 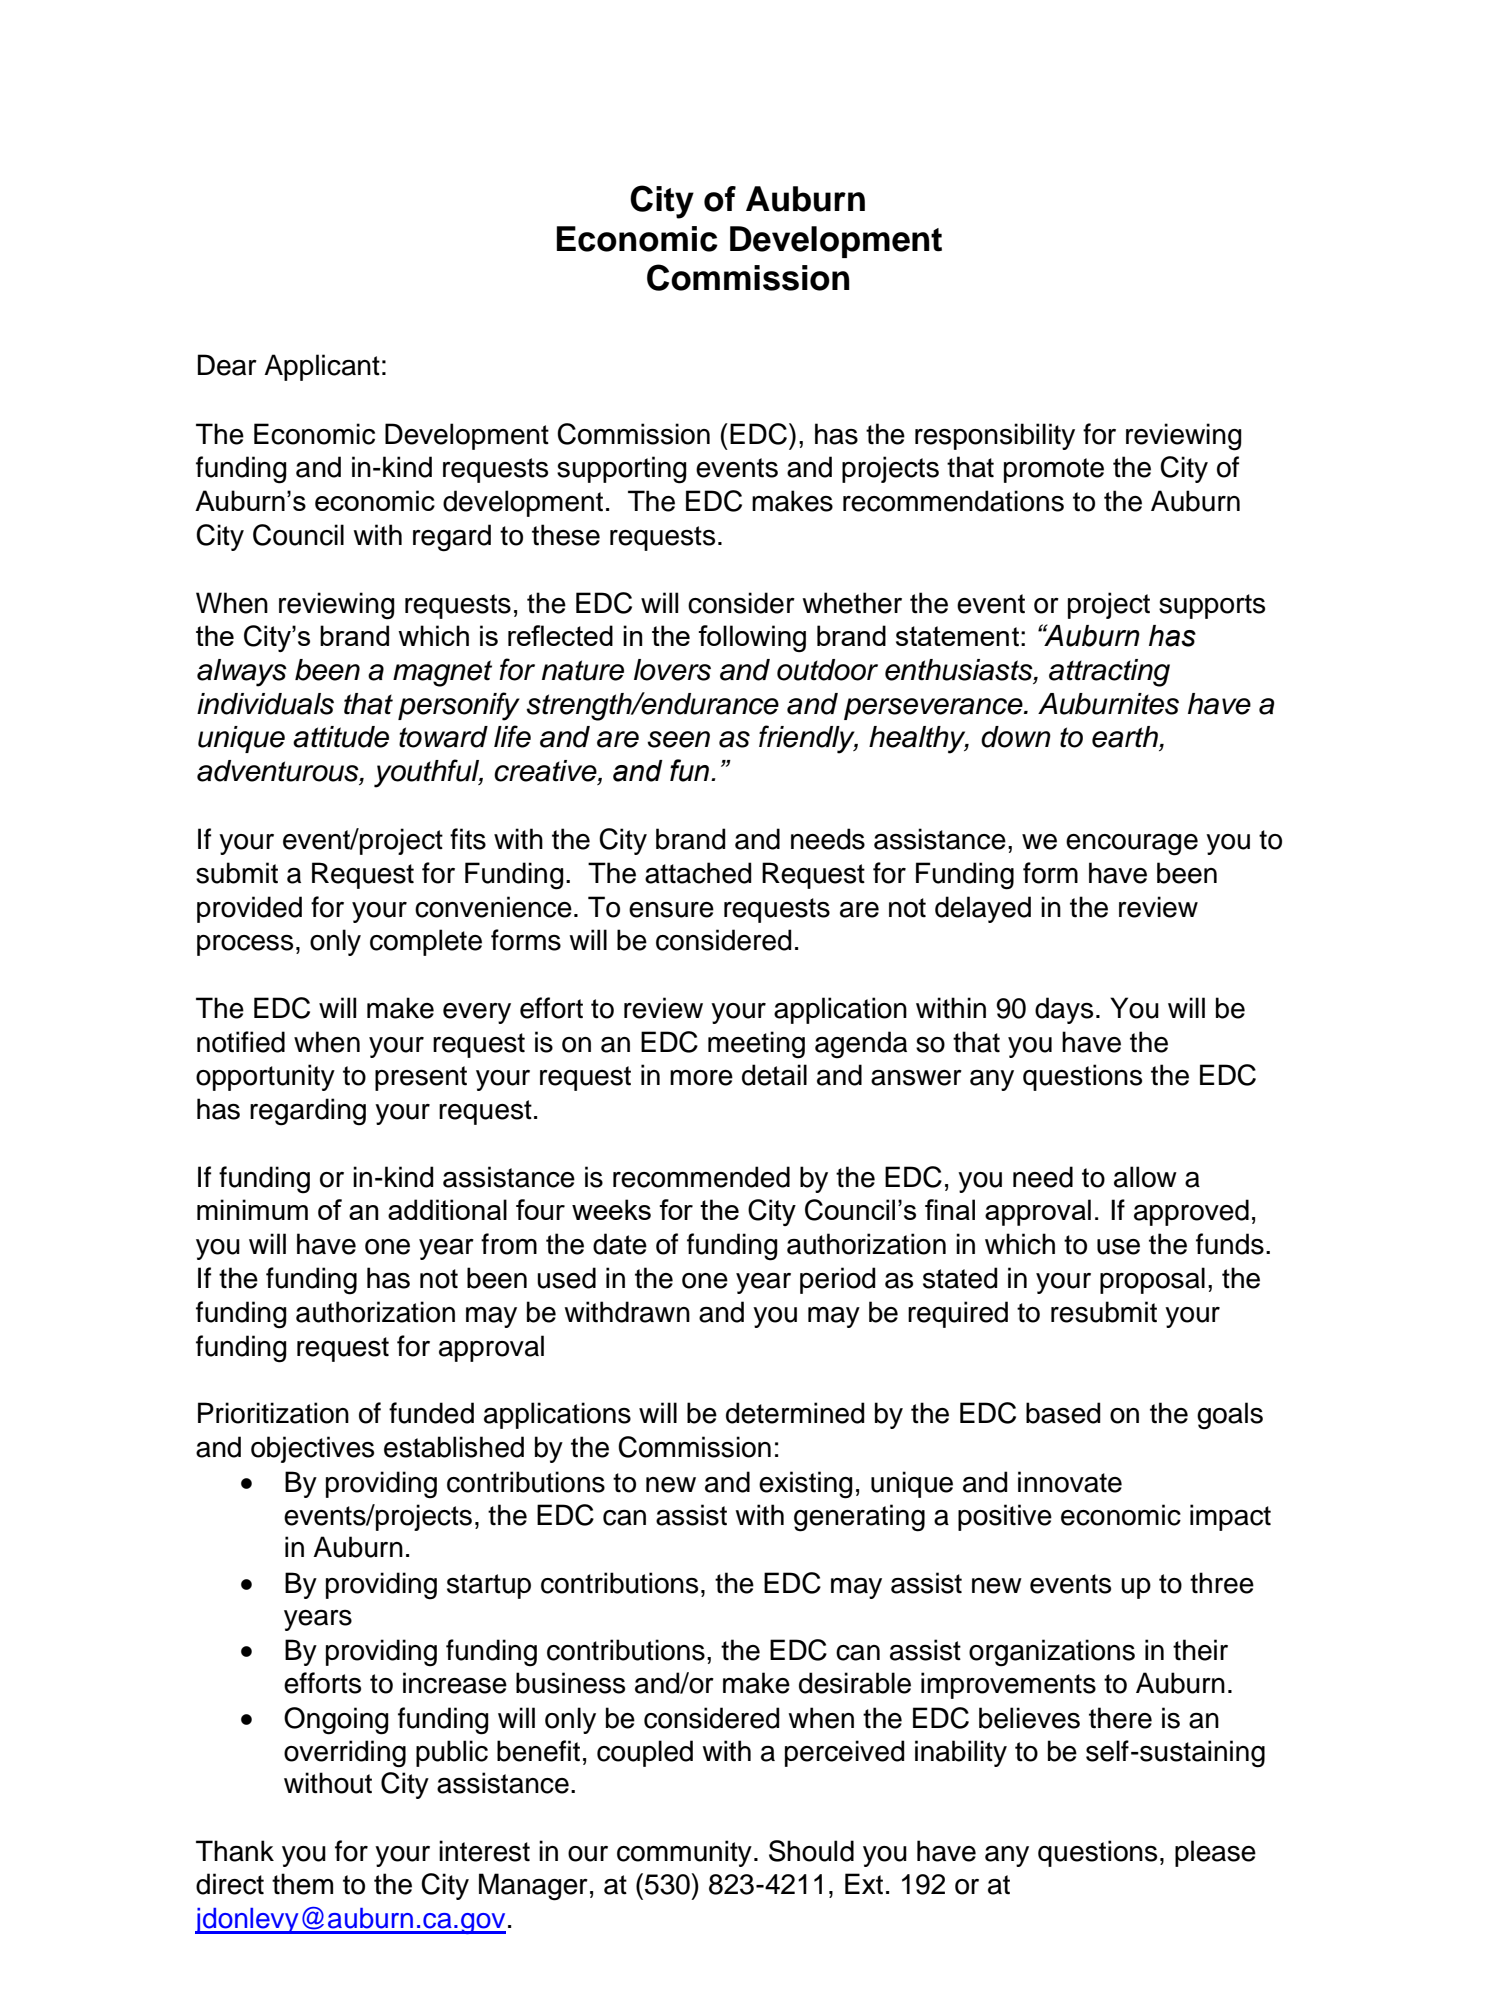 What do you see at coordinates (1145, 1177) in the screenshot?
I see `allow` at bounding box center [1145, 1177].
